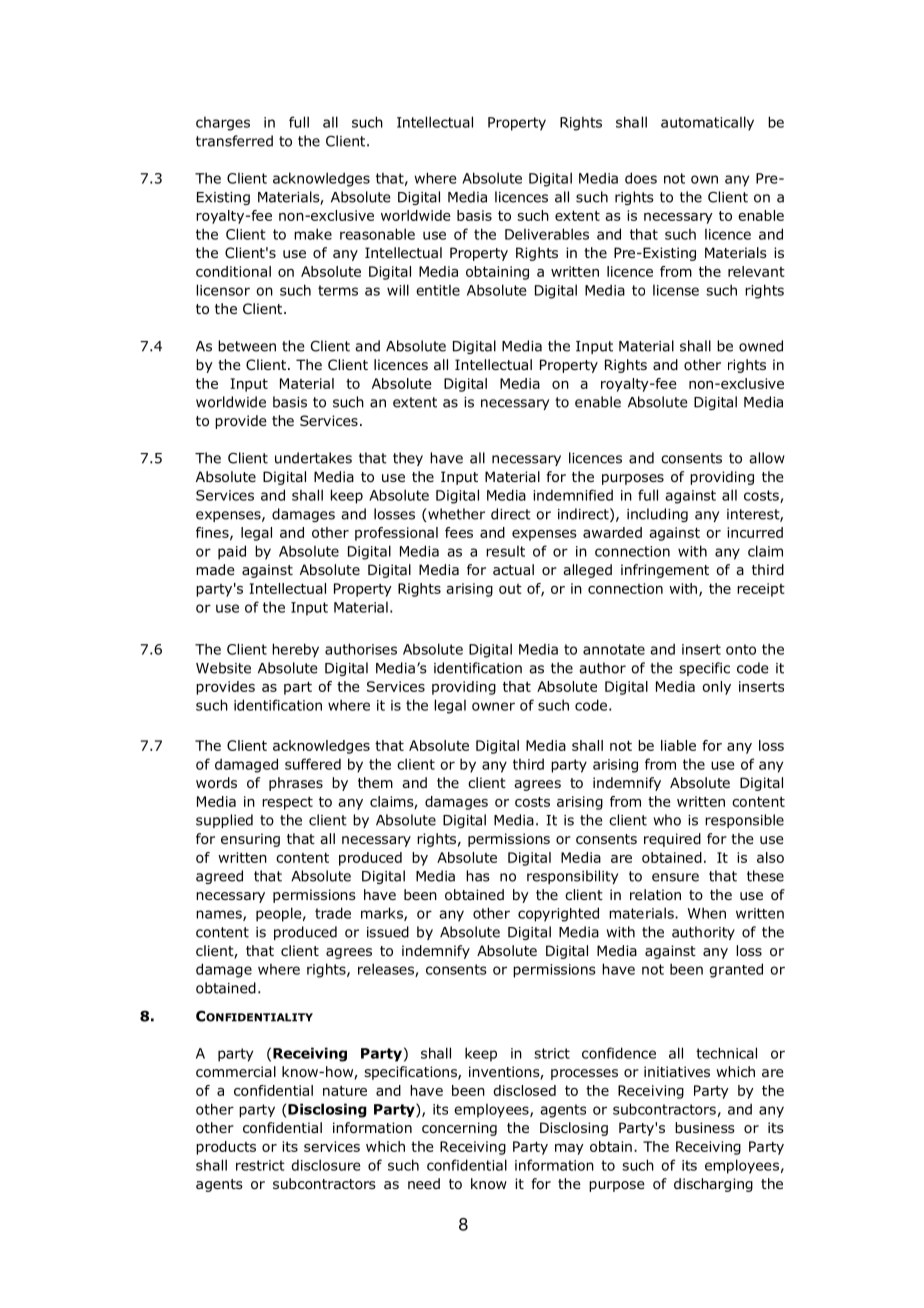 The height and width of the image is (1308, 924). Describe the element at coordinates (459, 1129) in the image. I see `concerning` at that location.
